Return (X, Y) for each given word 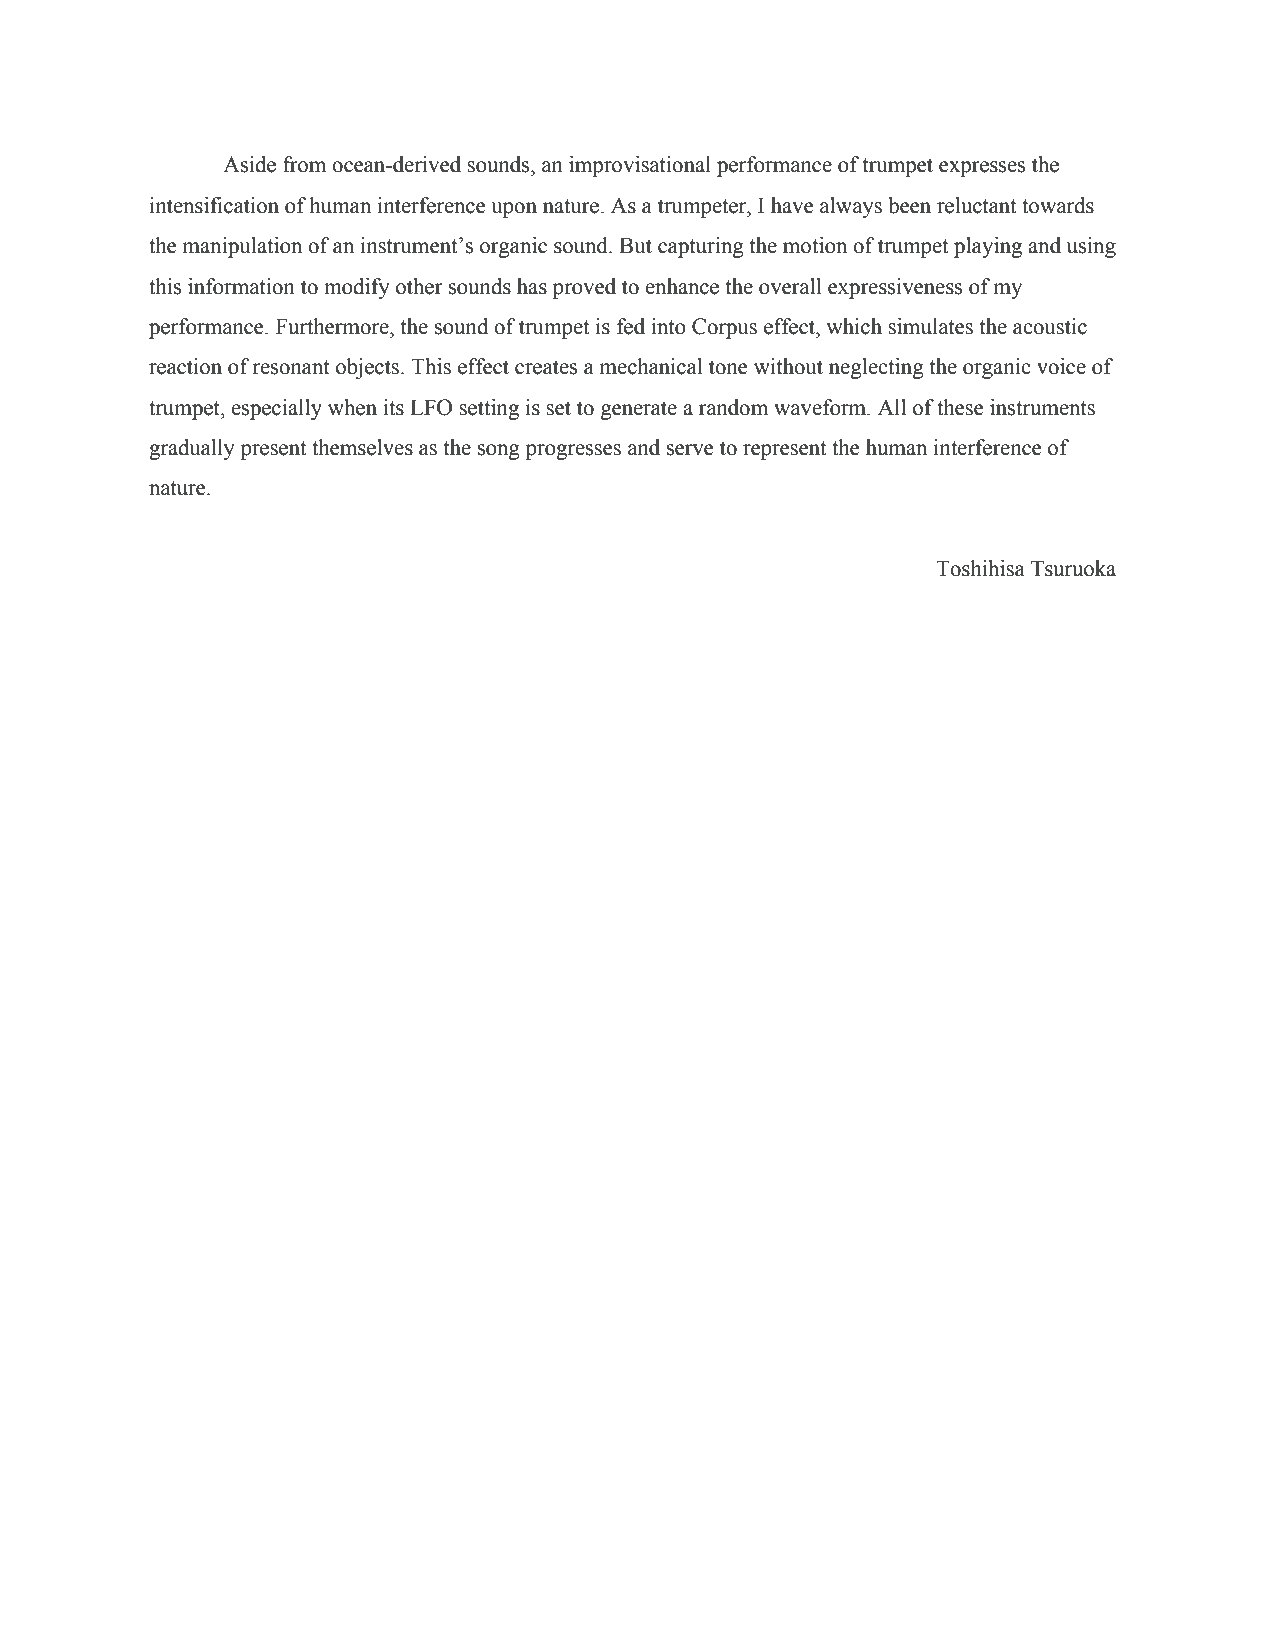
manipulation (242, 247)
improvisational (640, 166)
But (635, 245)
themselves (362, 447)
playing (988, 247)
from (304, 164)
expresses (982, 169)
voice (1061, 366)
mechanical (651, 366)
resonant (291, 367)
